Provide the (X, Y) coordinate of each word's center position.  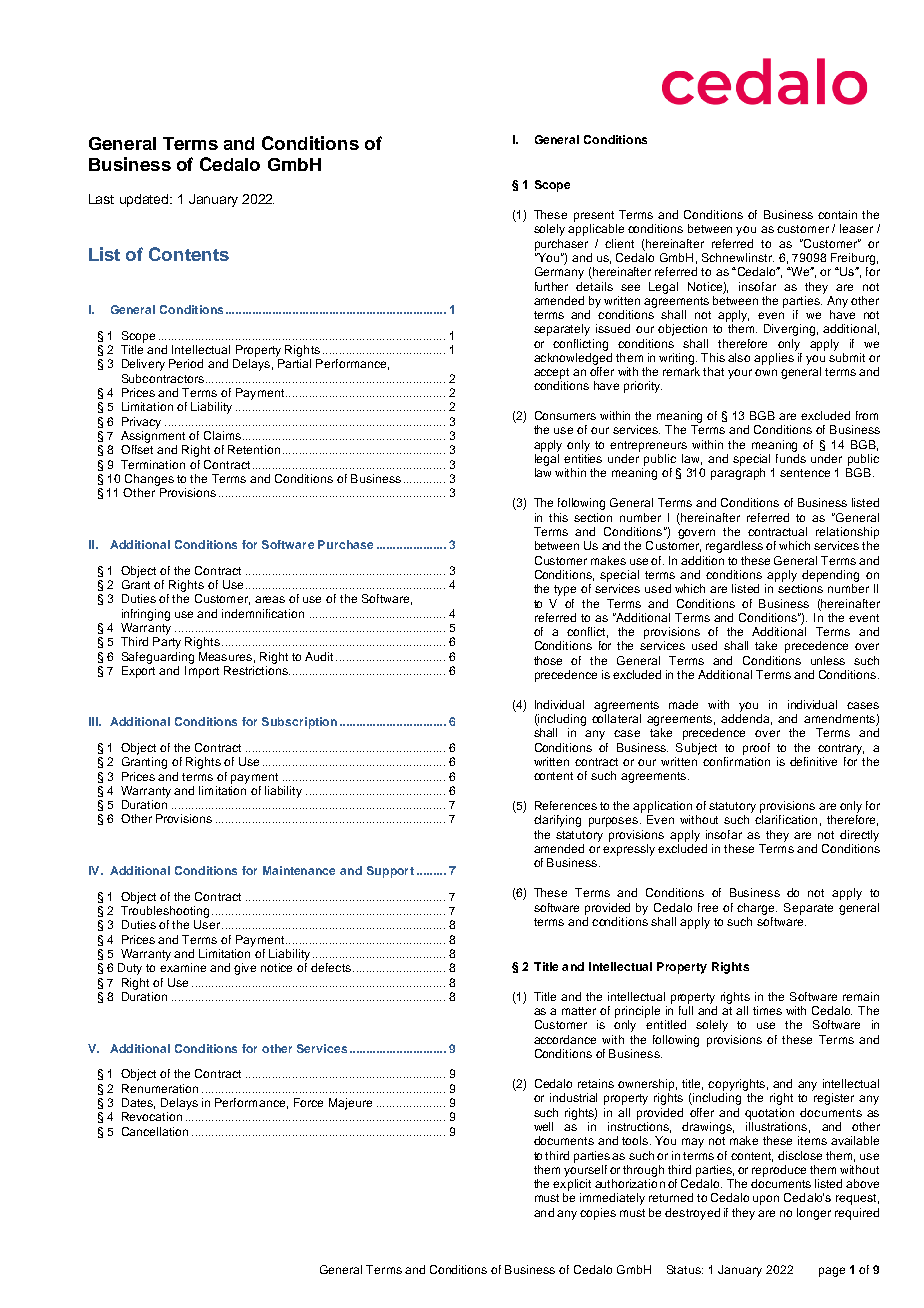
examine (183, 967)
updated (145, 200)
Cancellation (155, 1131)
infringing (146, 615)
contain (837, 214)
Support (390, 872)
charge (757, 909)
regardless (734, 547)
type (565, 590)
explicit (572, 1185)
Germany (559, 271)
